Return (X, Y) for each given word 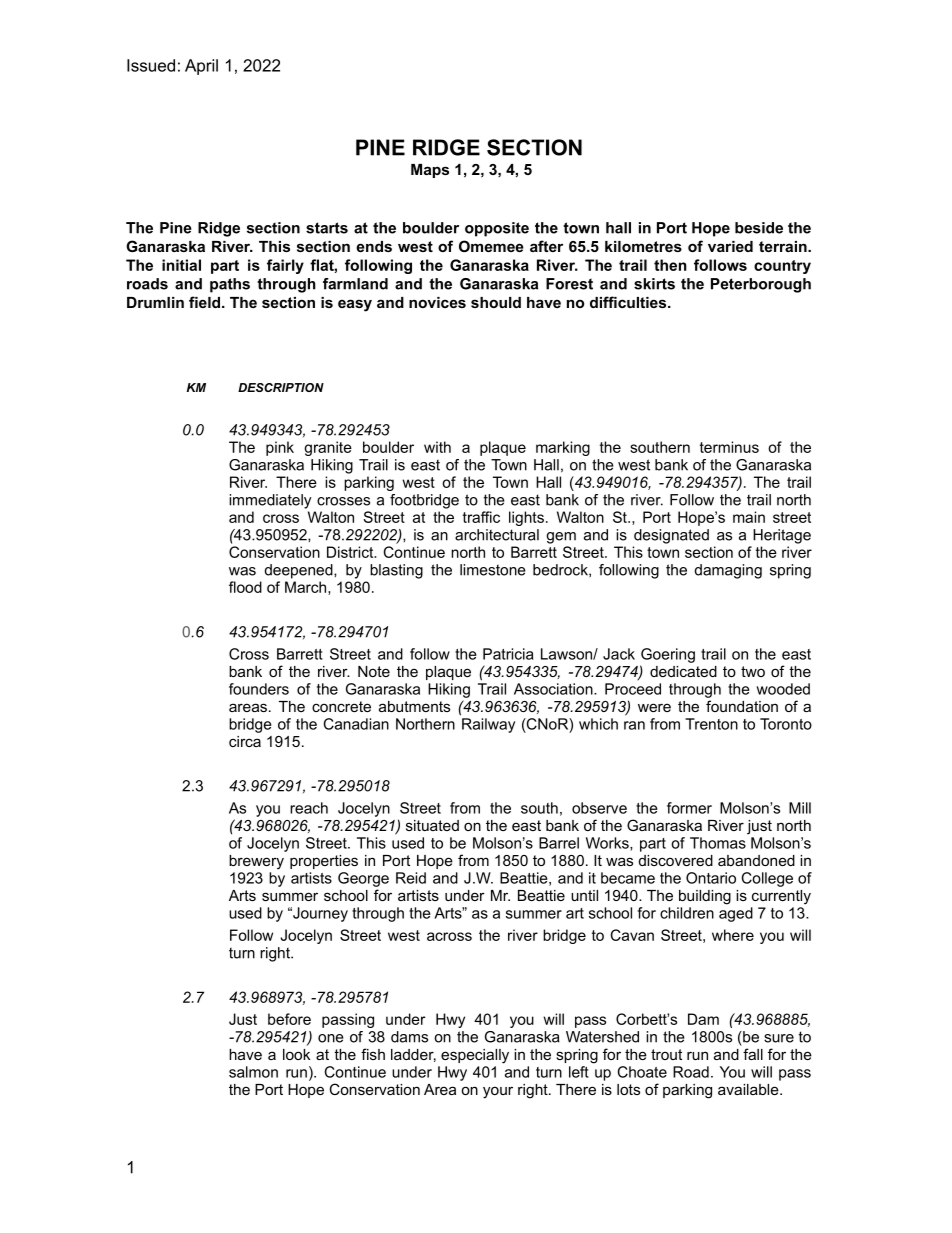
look (296, 1054)
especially (475, 1056)
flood (245, 587)
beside (759, 228)
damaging (728, 571)
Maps (430, 171)
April (201, 67)
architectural (497, 535)
